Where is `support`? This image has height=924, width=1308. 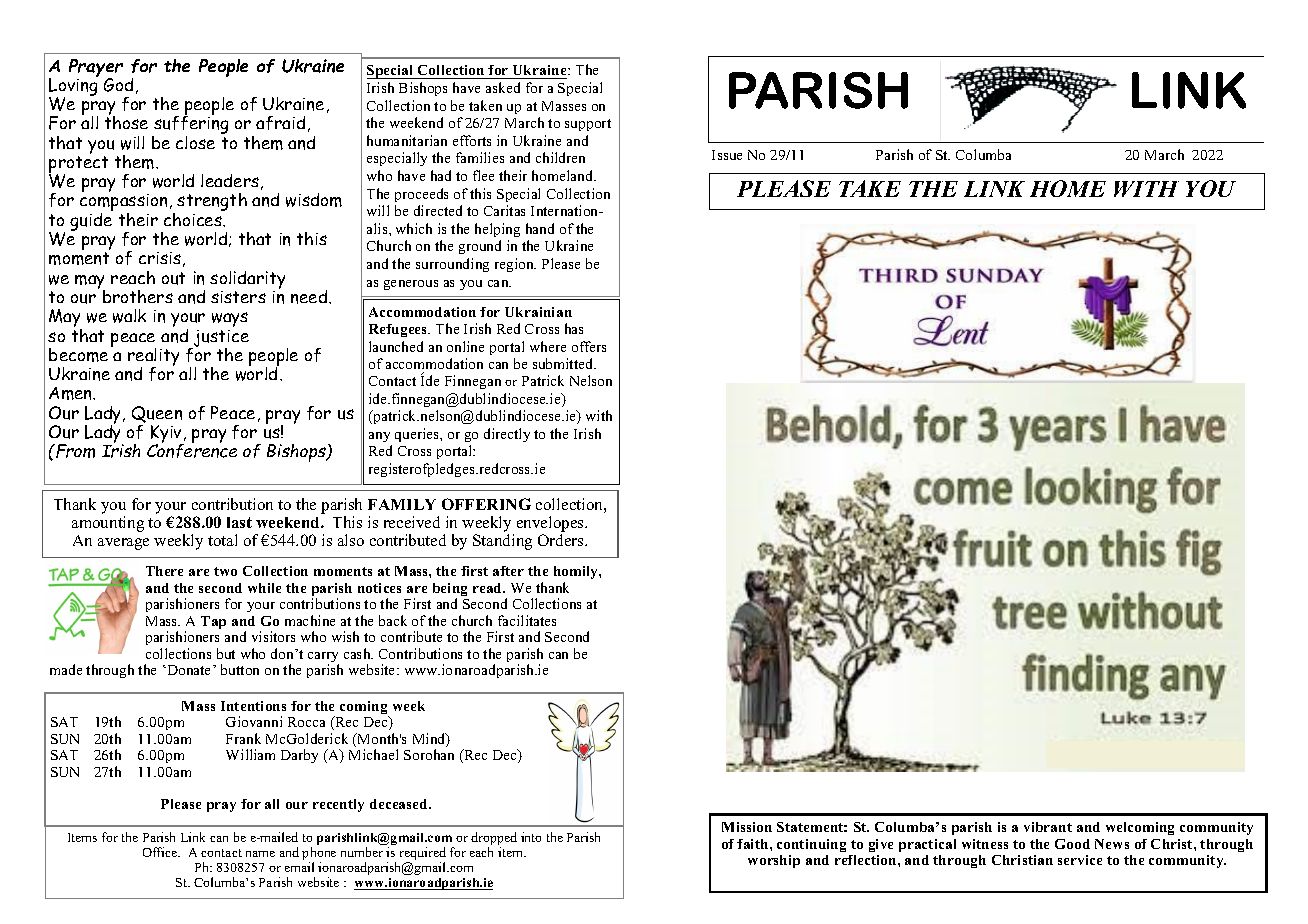 support is located at coordinates (588, 125).
